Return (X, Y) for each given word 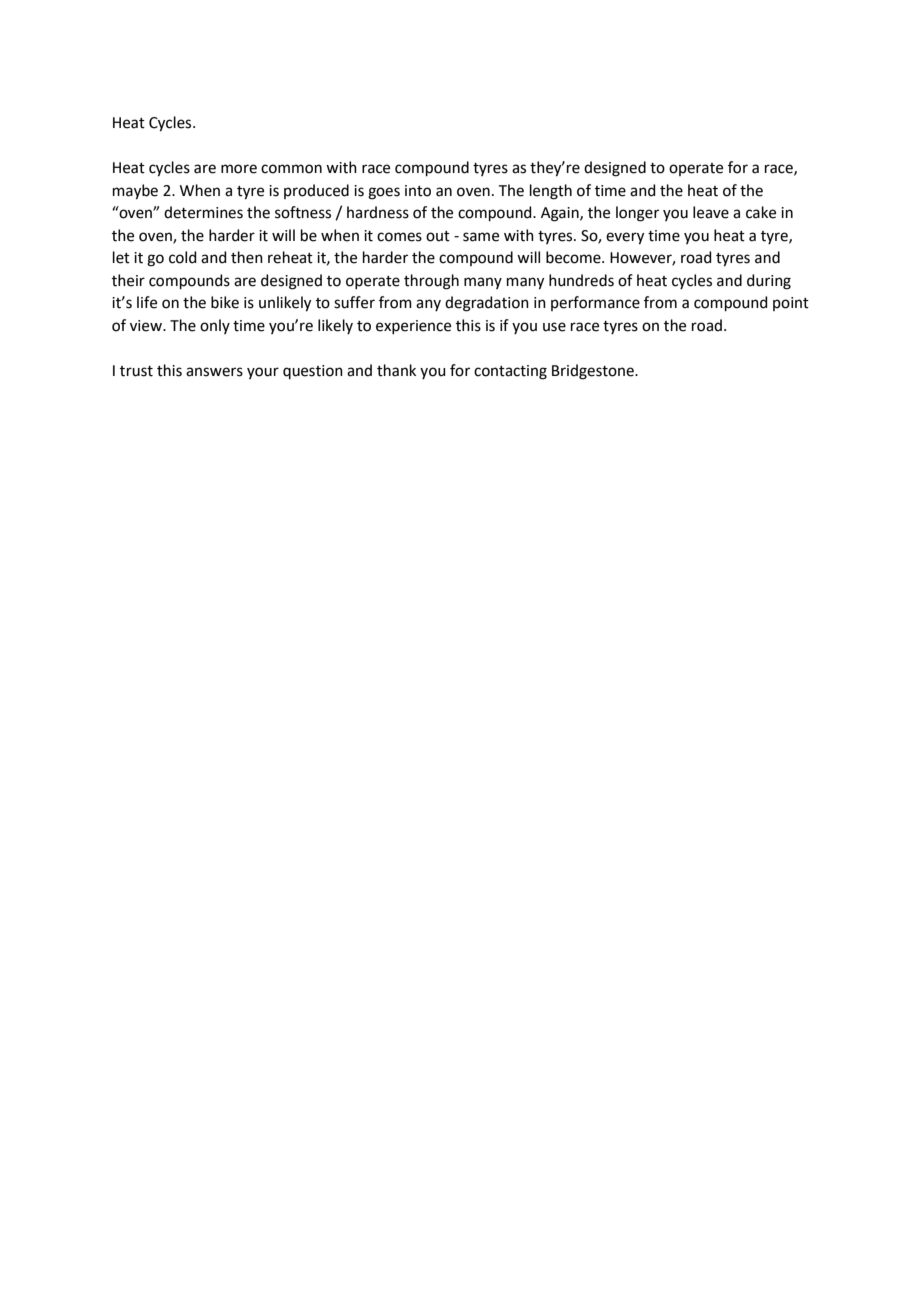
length (551, 192)
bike (225, 302)
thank (396, 370)
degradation (487, 304)
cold (183, 257)
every (625, 238)
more (239, 169)
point (791, 304)
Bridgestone (594, 372)
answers (214, 372)
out (438, 236)
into (418, 191)
